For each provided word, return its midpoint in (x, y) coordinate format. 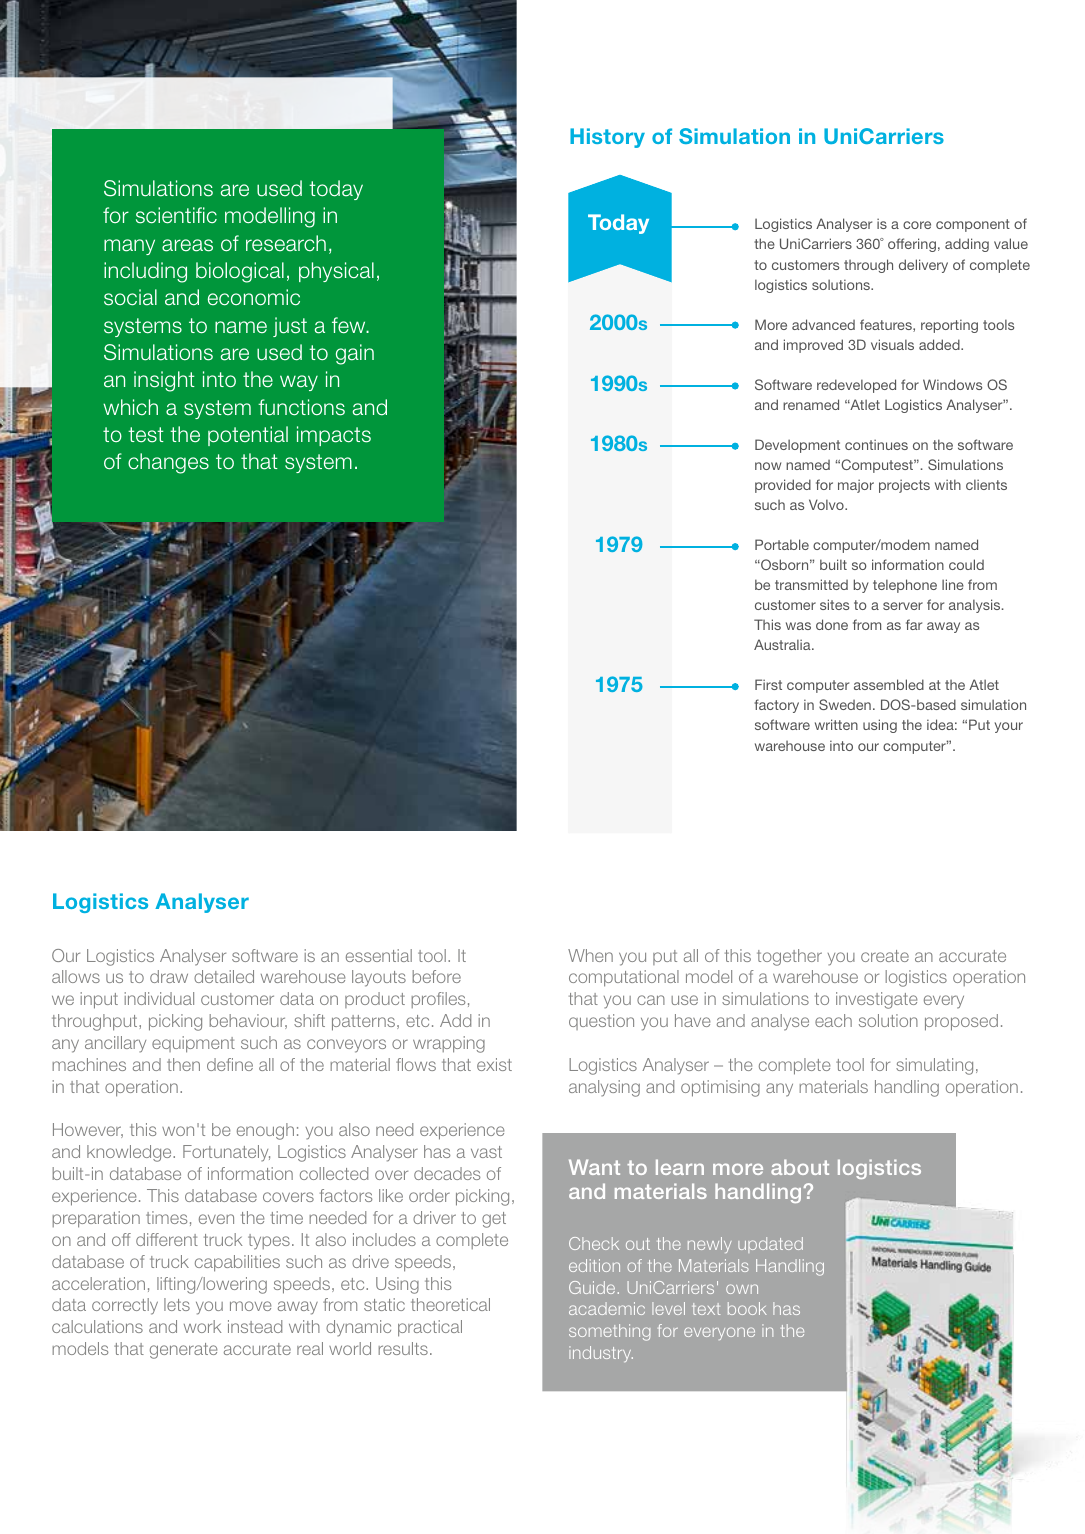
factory (776, 706)
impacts (334, 436)
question (601, 1022)
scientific (176, 215)
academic (607, 1308)
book (747, 1308)
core (917, 225)
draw (169, 976)
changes (168, 463)
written (836, 724)
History (607, 138)
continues (876, 444)
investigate (876, 1000)
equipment (193, 1044)
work (202, 1326)
